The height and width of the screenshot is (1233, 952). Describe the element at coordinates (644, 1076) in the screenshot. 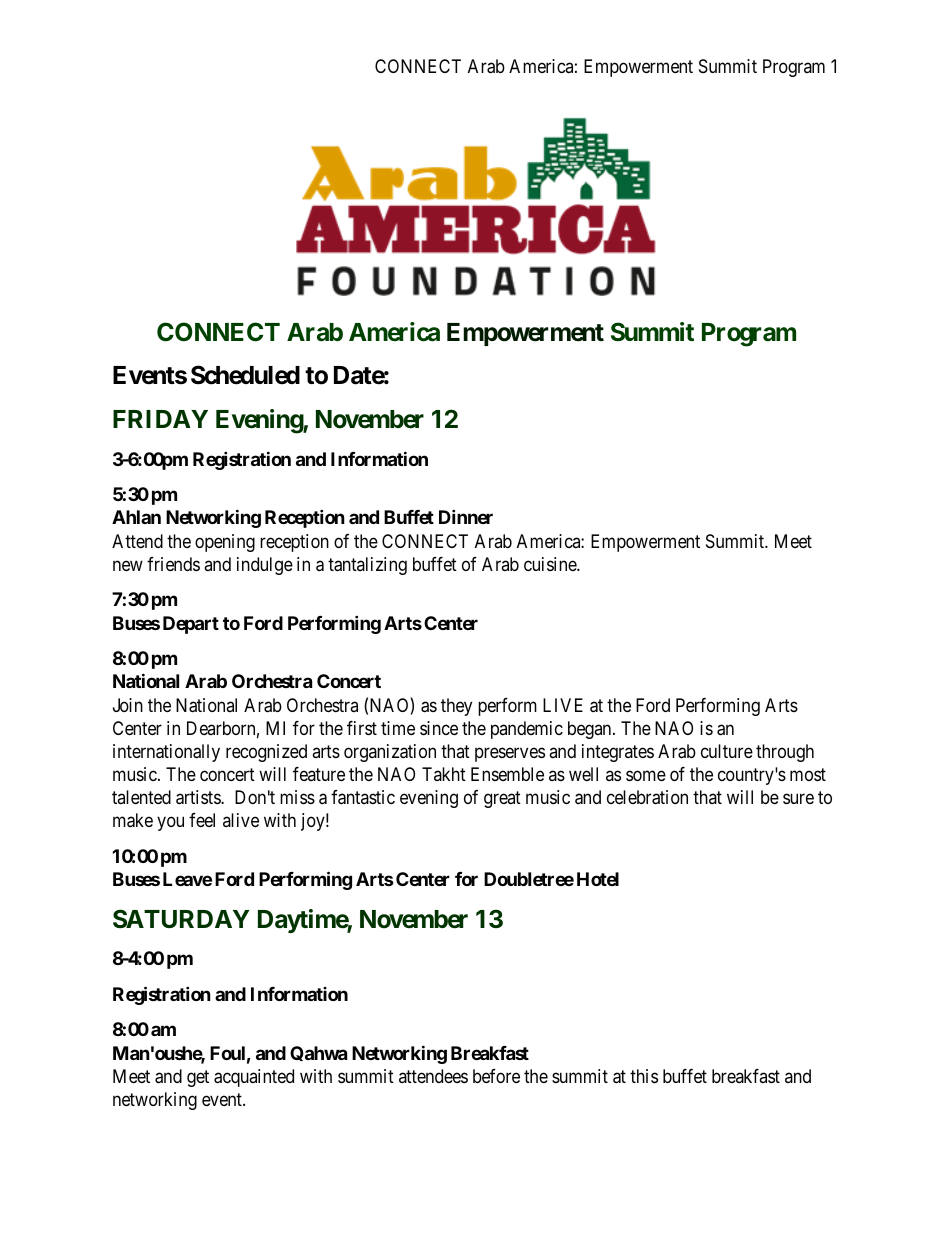

I see `this` at that location.
